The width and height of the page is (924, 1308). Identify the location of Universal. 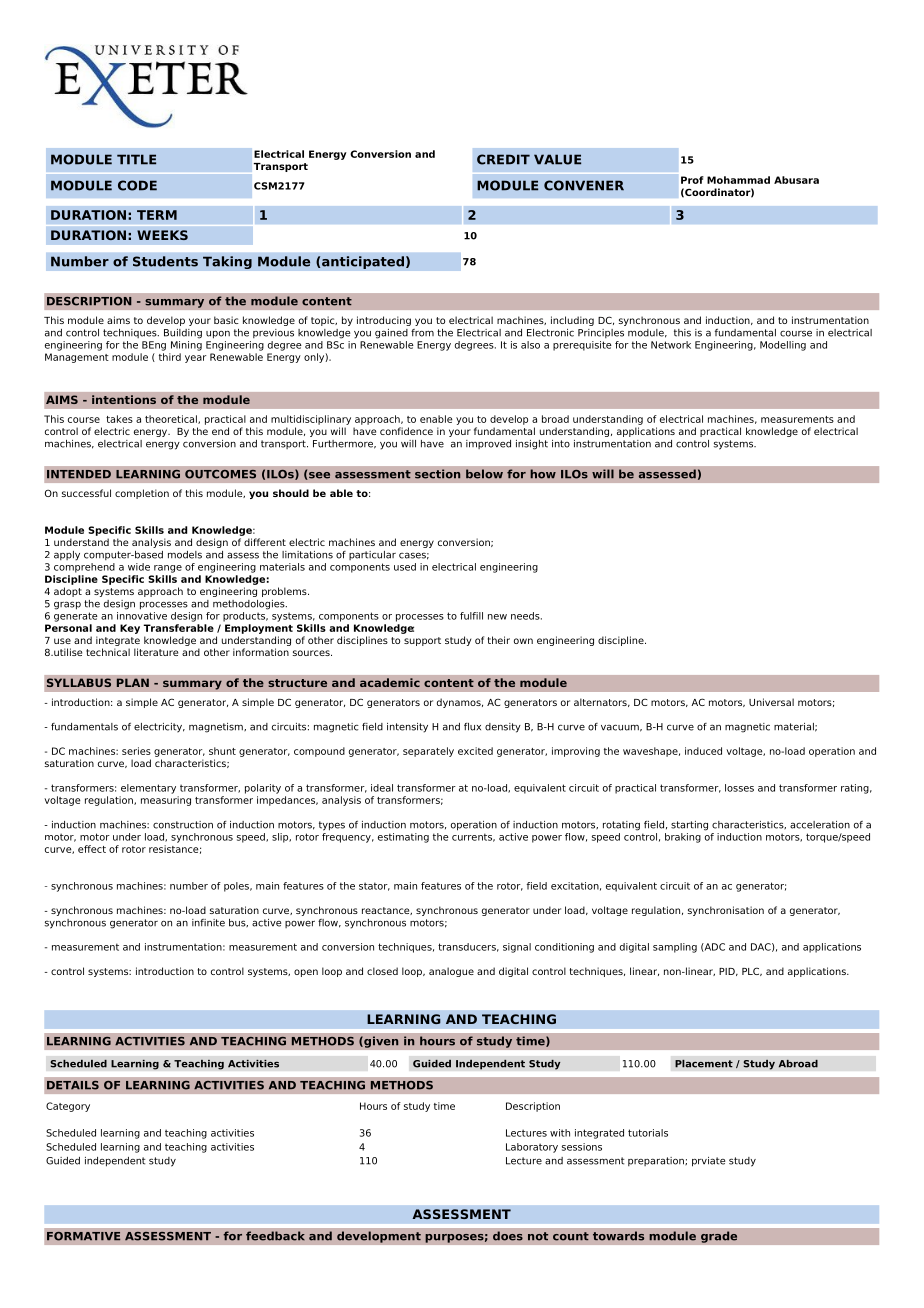
(771, 702).
